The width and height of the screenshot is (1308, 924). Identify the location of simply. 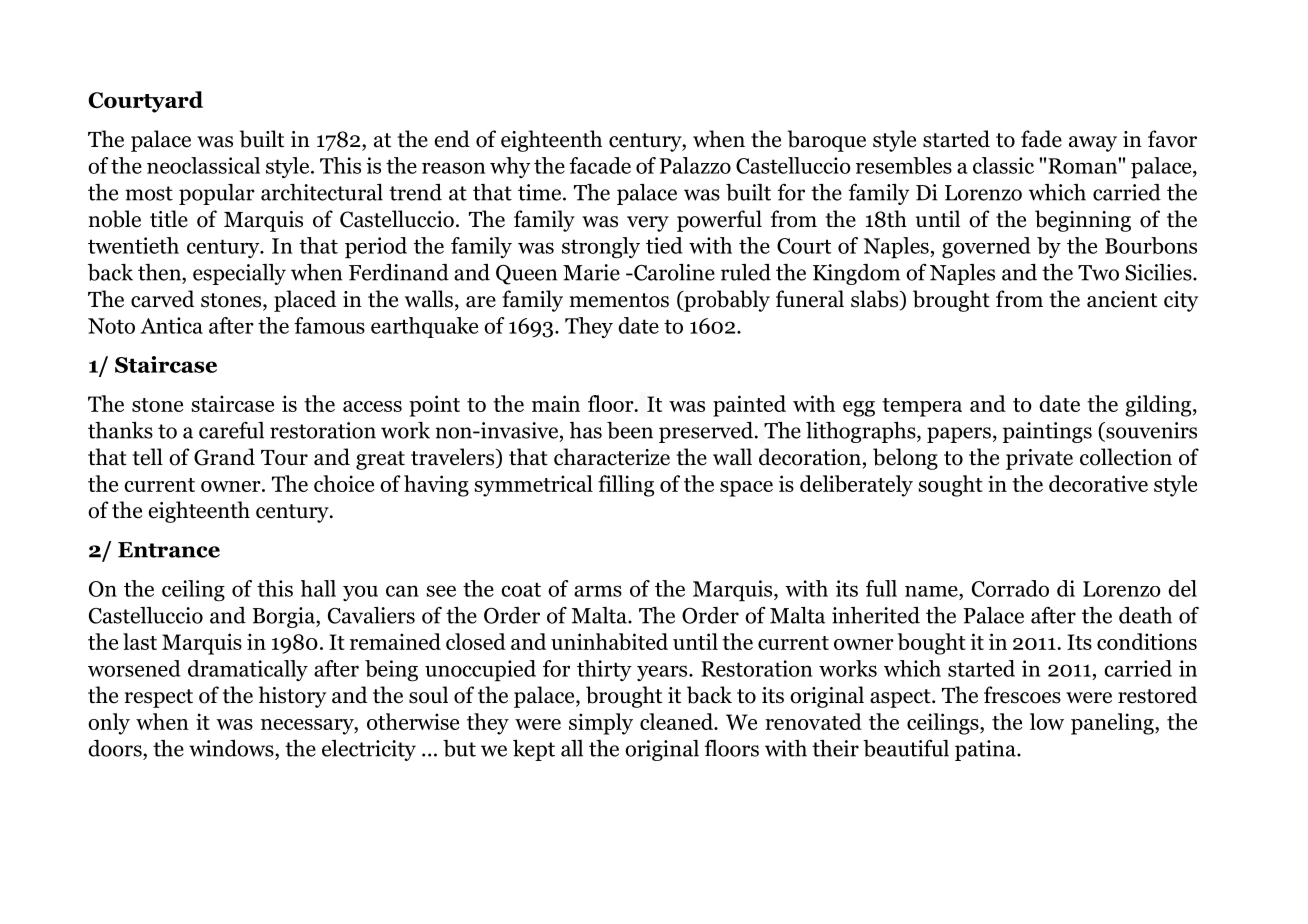
(601, 724).
